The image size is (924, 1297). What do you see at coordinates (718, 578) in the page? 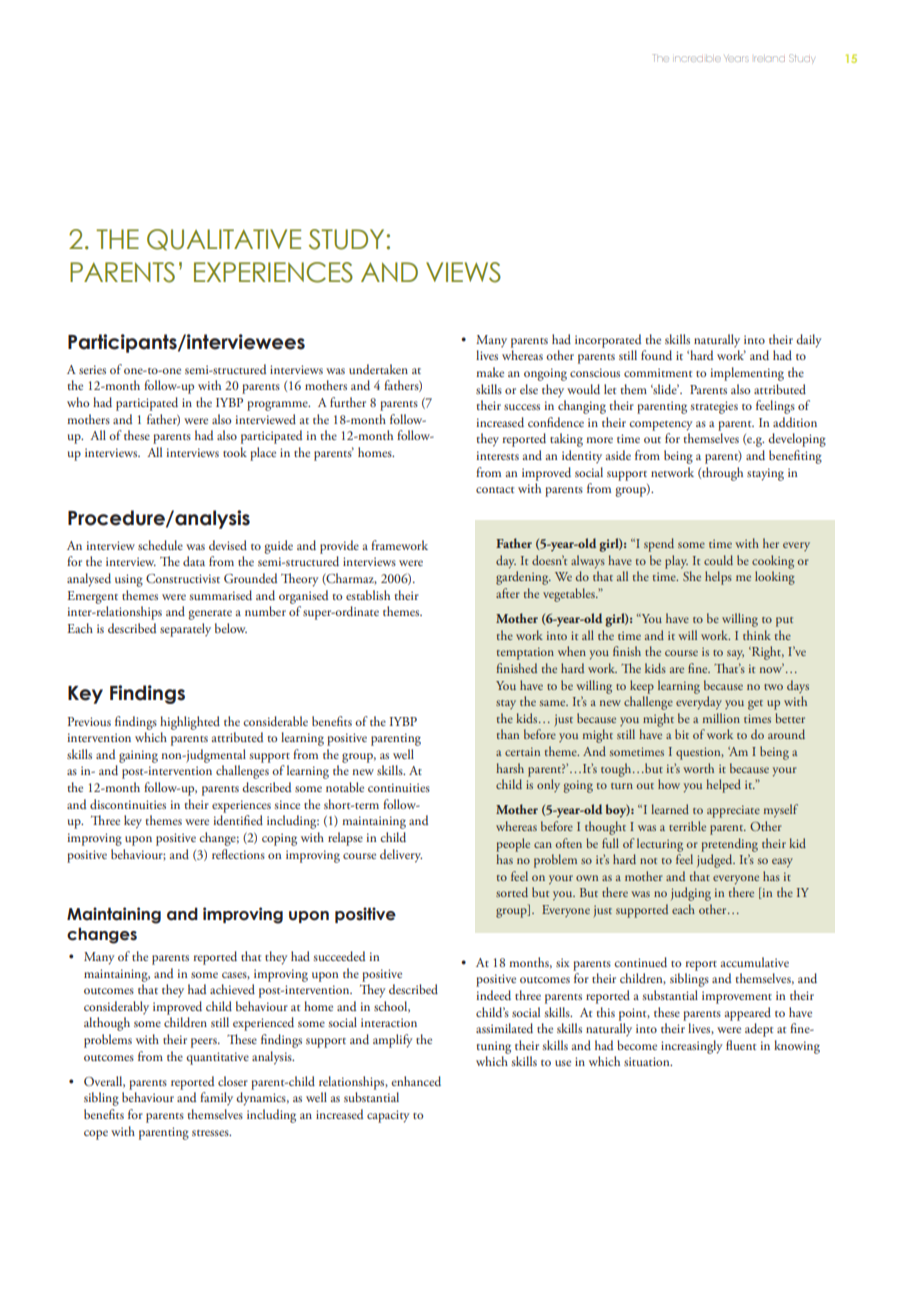
I see `helps` at bounding box center [718, 578].
